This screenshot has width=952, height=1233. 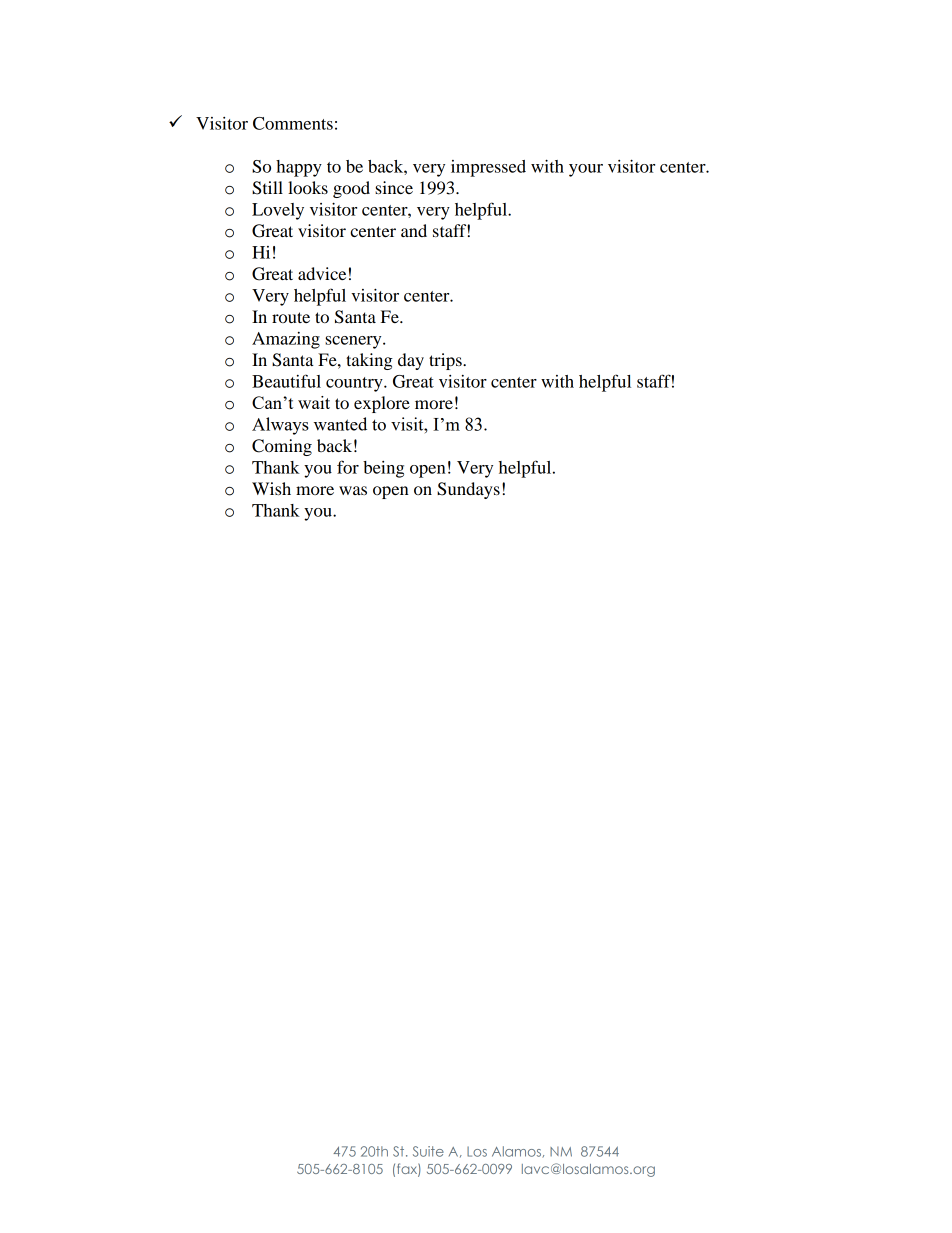 What do you see at coordinates (383, 469) in the screenshot?
I see `being` at bounding box center [383, 469].
